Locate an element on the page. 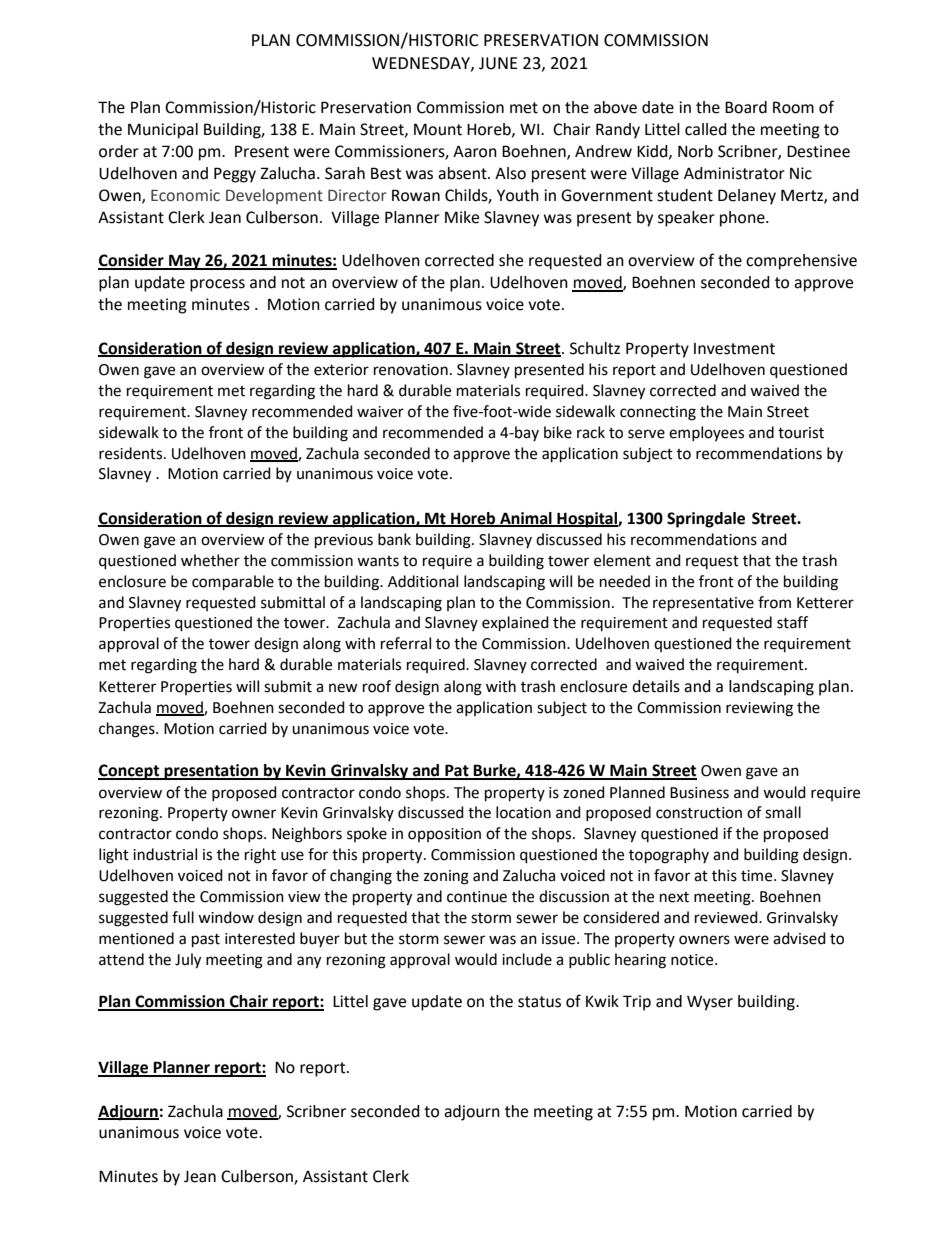  element is located at coordinates (622, 560).
